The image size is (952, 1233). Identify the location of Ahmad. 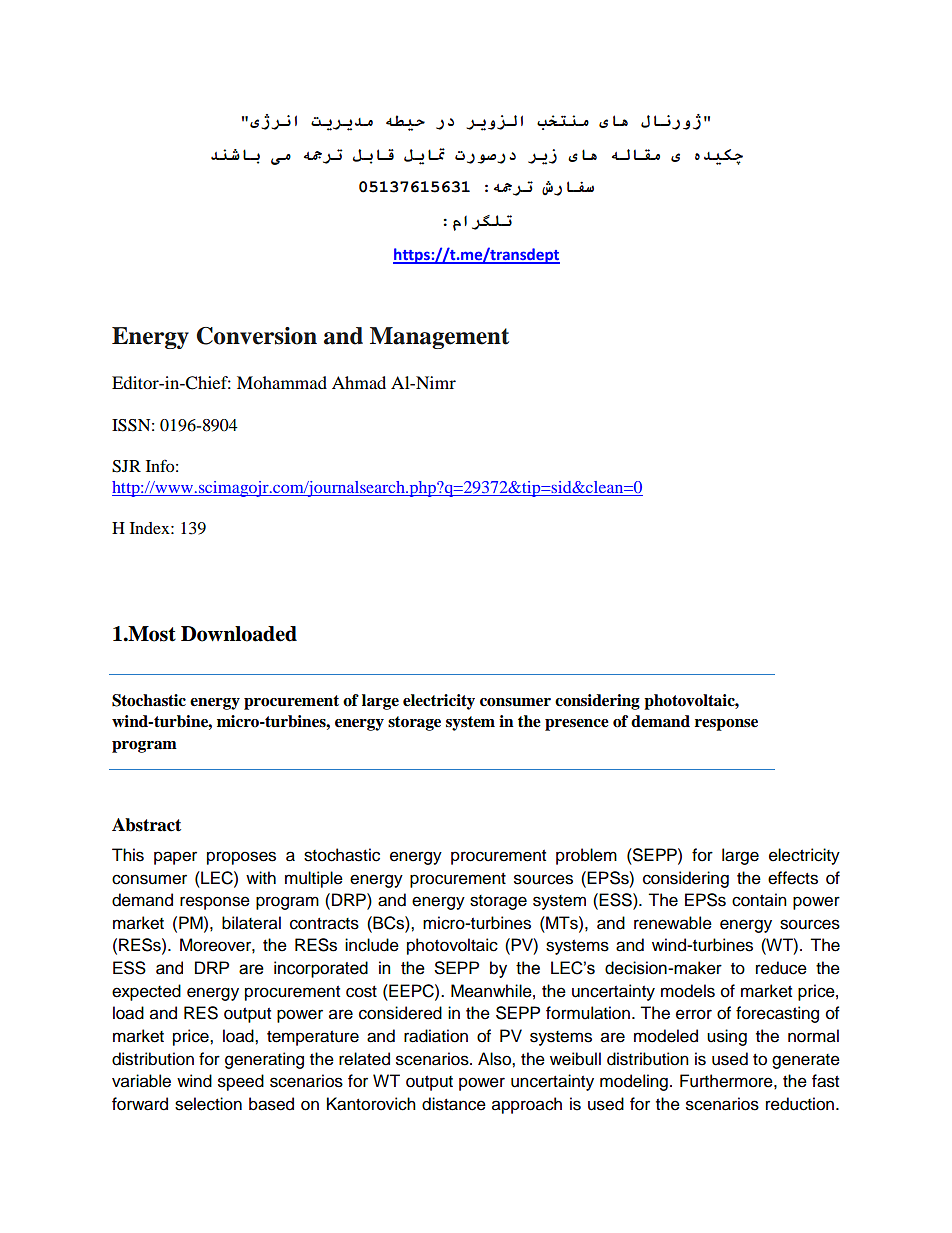
(359, 382).
